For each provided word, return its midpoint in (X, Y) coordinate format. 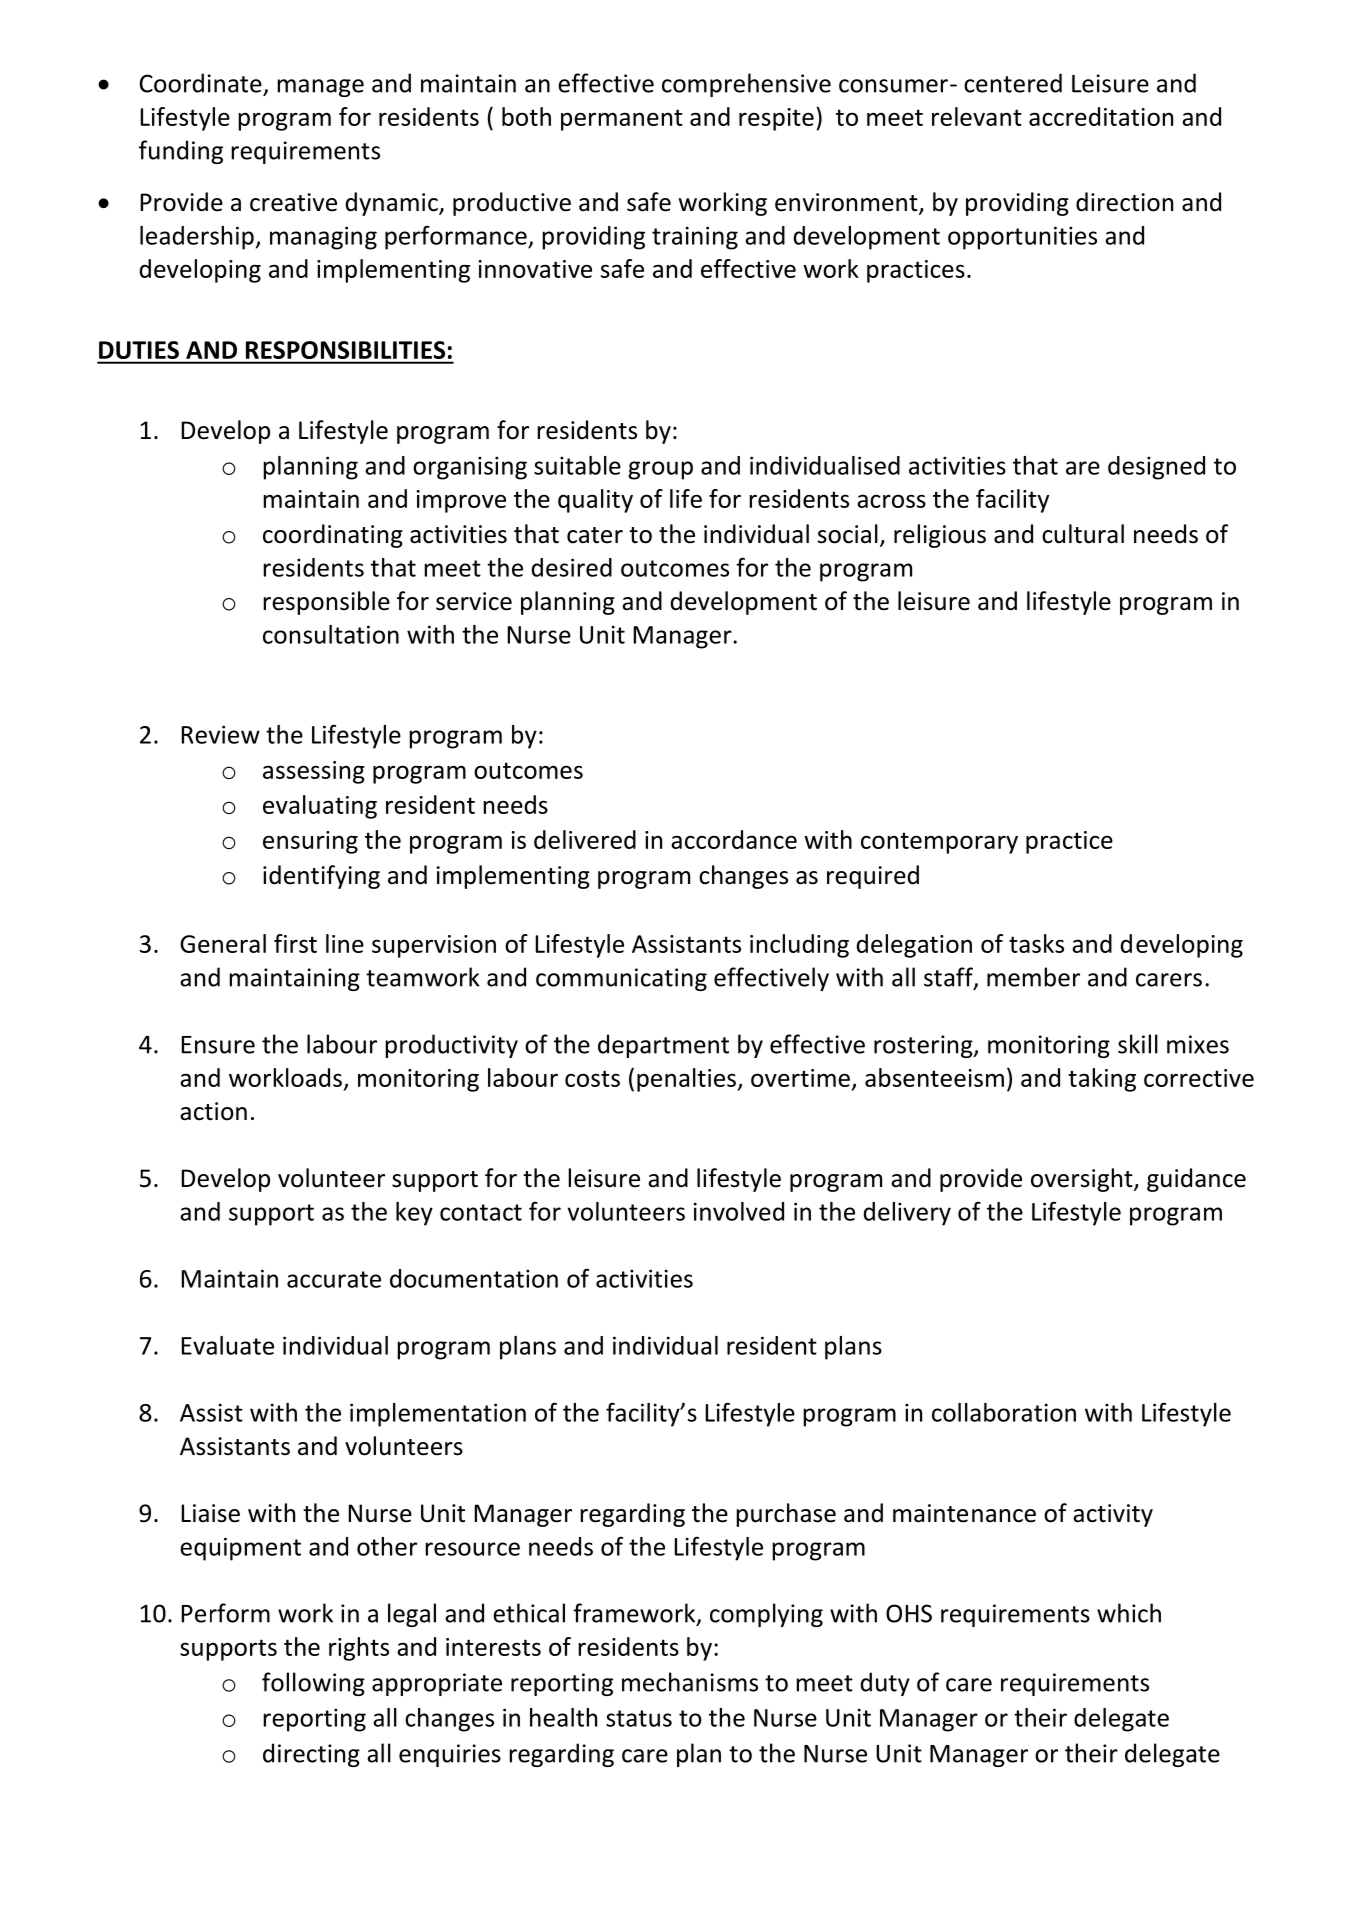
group (660, 470)
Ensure (218, 1045)
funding (181, 152)
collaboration (1004, 1412)
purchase (786, 1515)
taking (1102, 1080)
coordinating (333, 536)
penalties (687, 1080)
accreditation (1101, 116)
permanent (622, 120)
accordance (734, 839)
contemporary (939, 843)
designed (1156, 468)
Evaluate (227, 1345)
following (313, 1684)
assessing (314, 772)
